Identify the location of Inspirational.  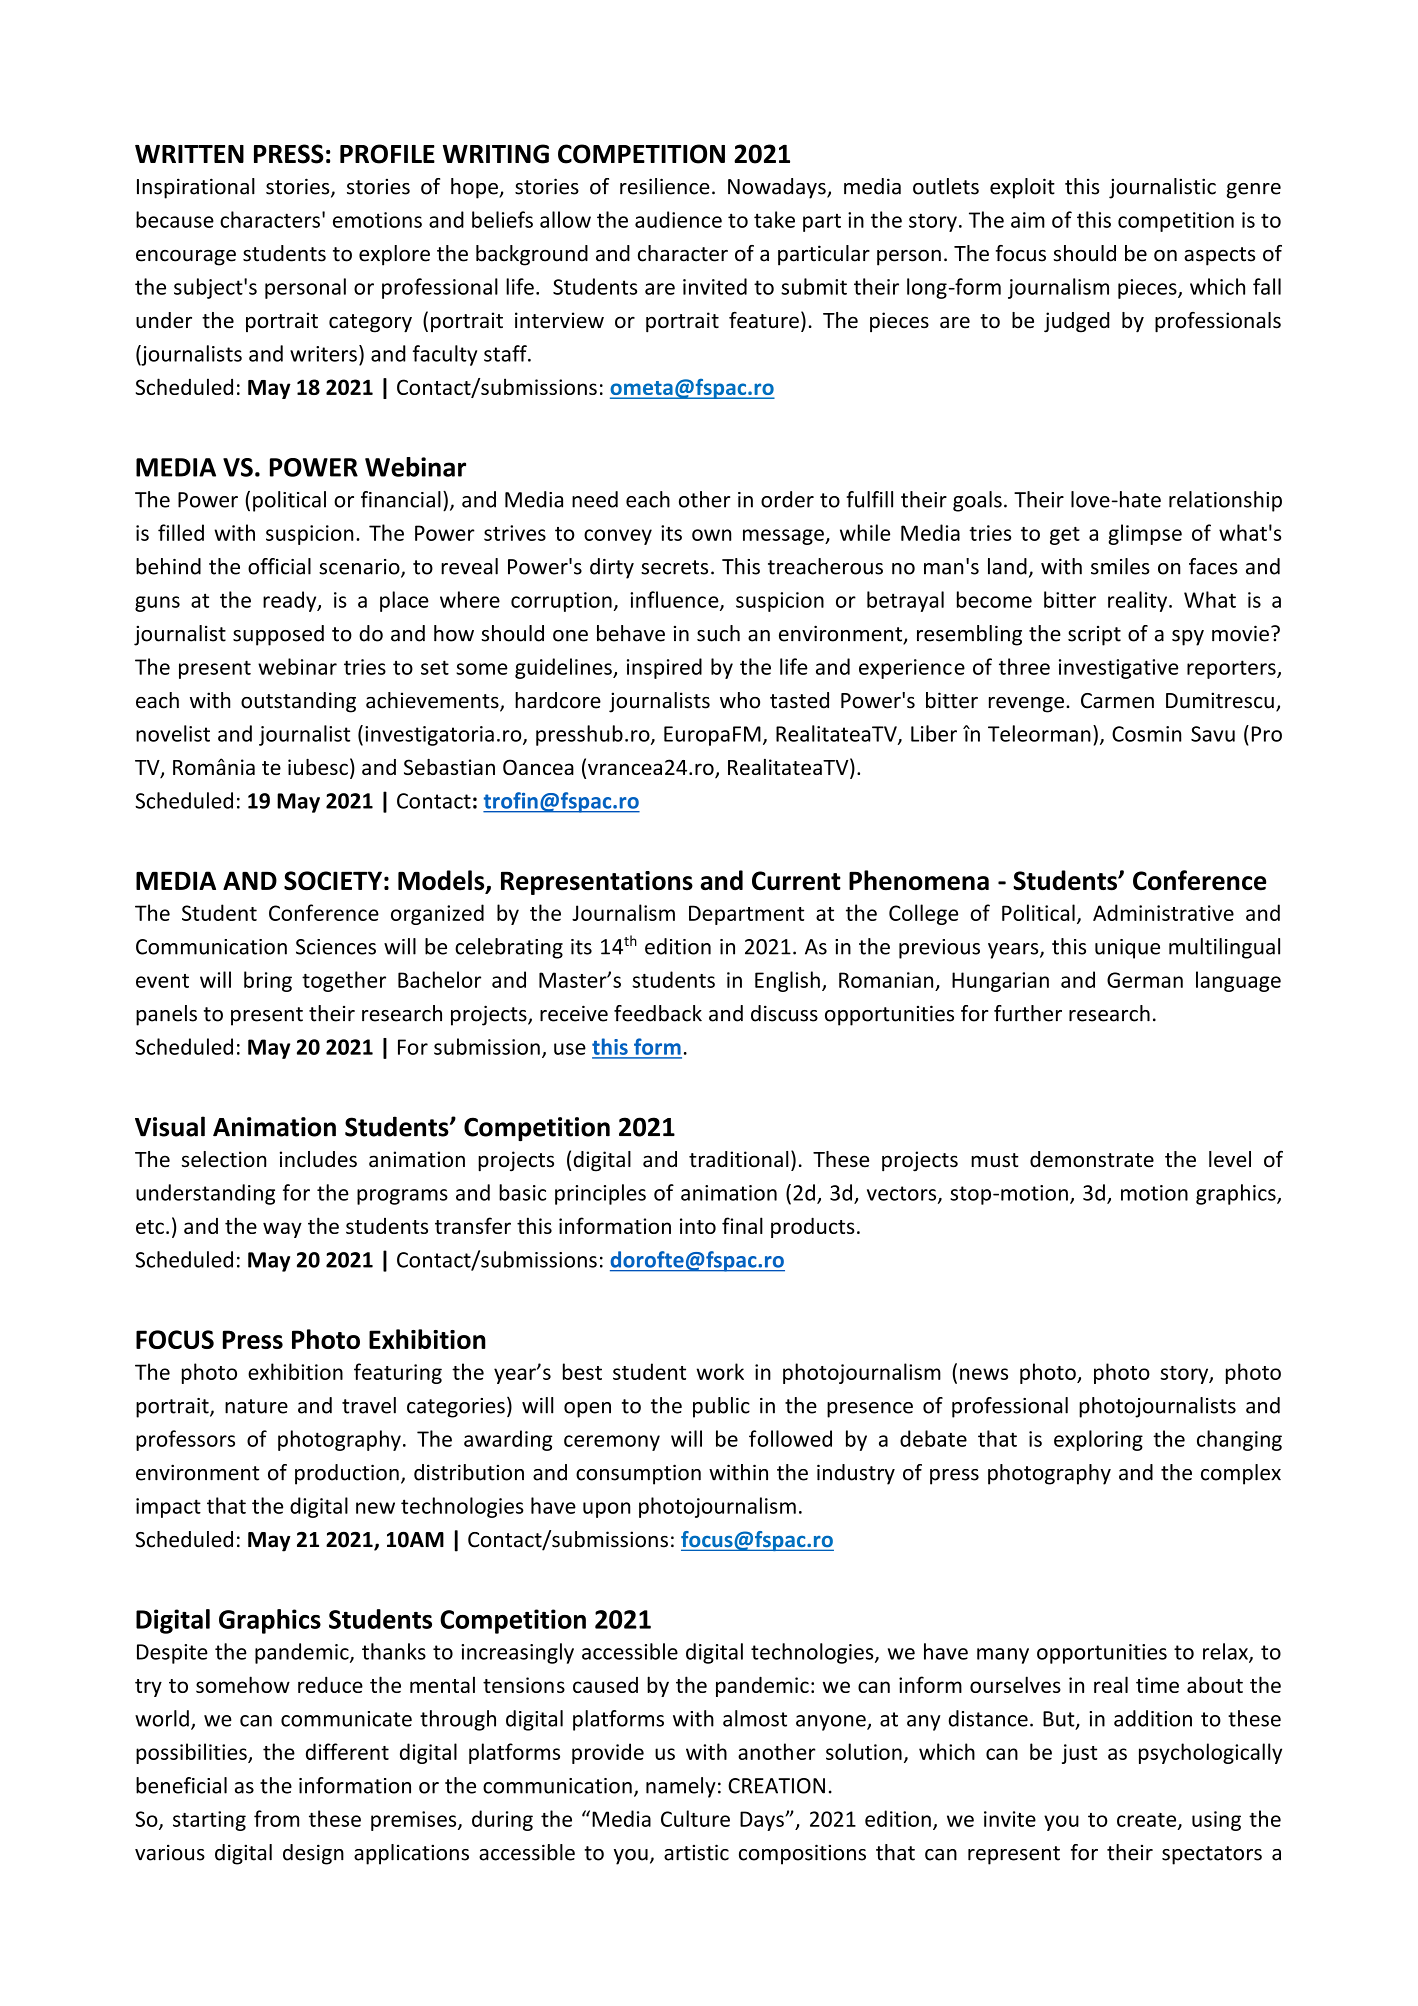
(196, 188).
